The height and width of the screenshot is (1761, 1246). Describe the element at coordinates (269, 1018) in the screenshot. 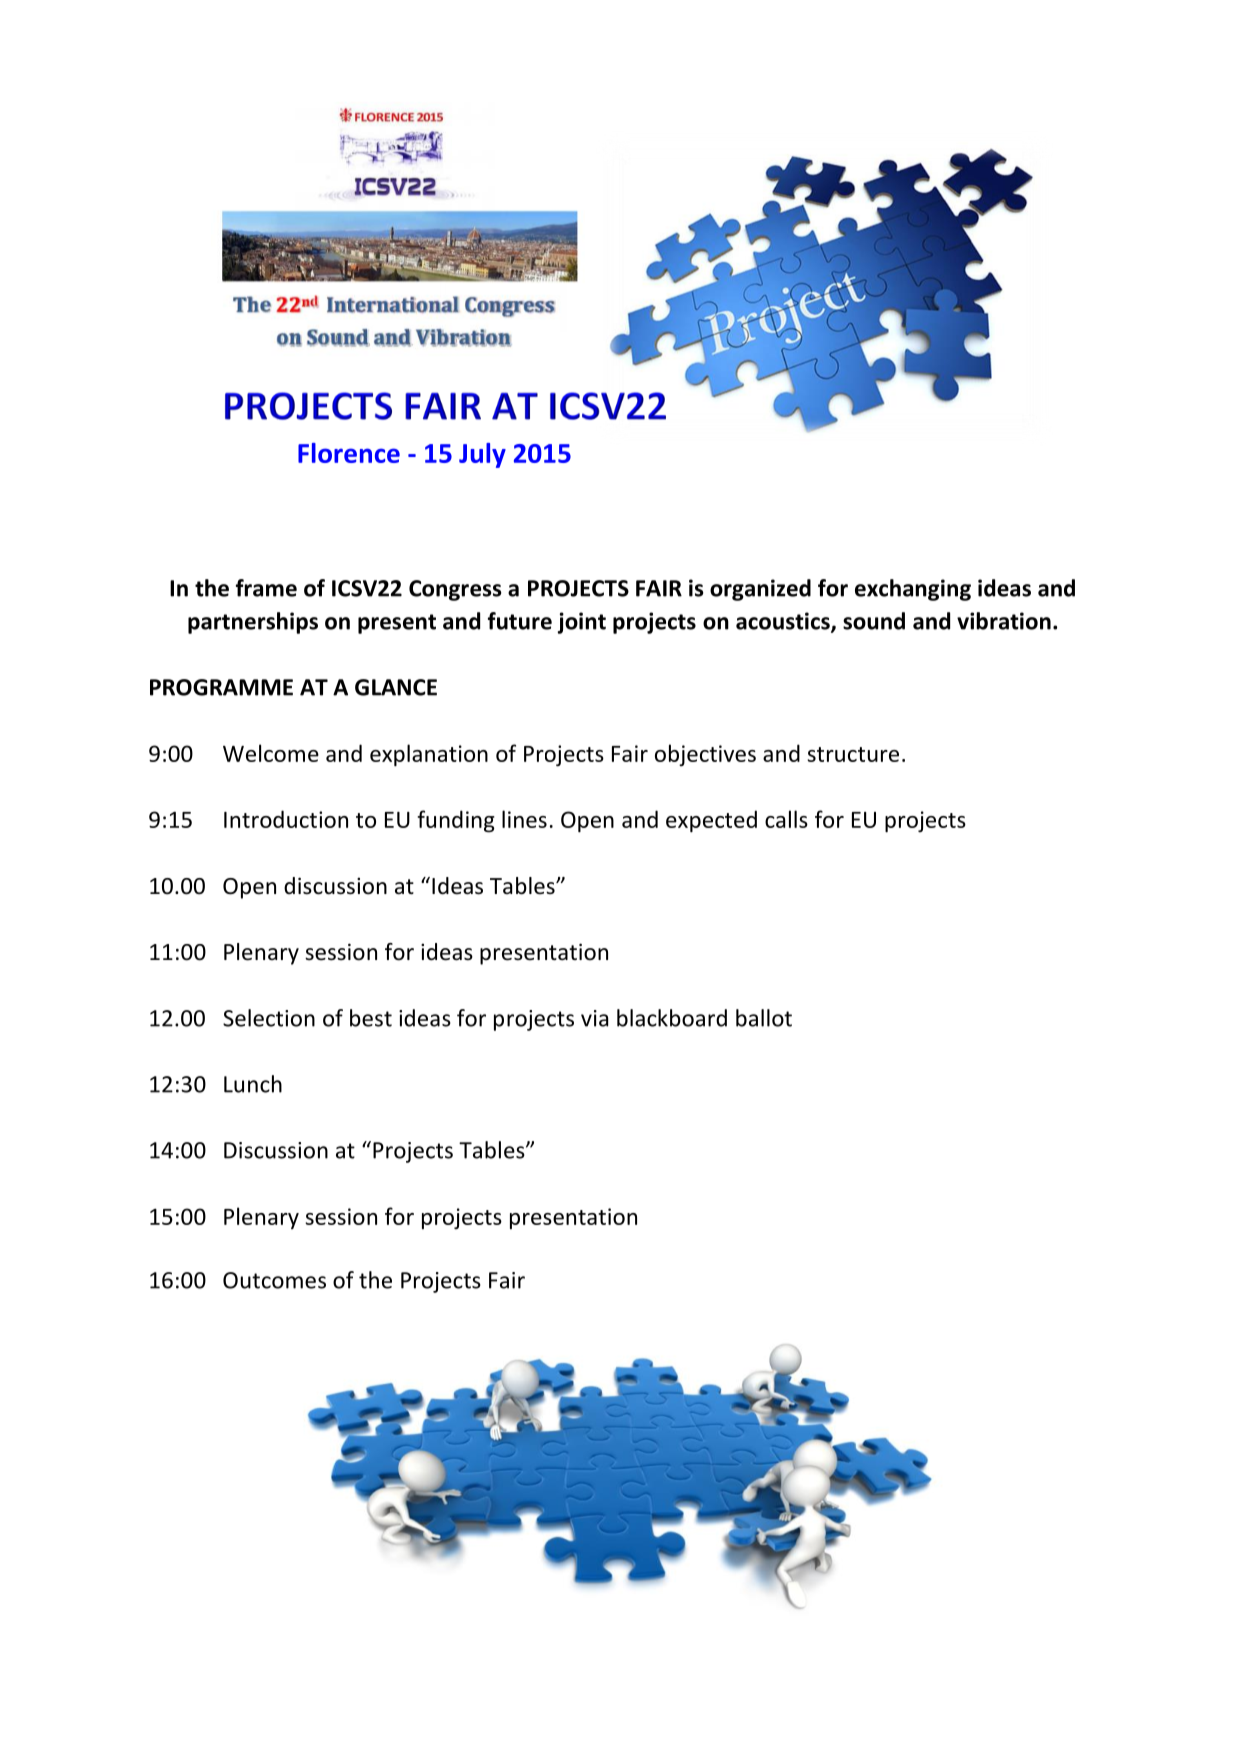

I see `Selection` at that location.
